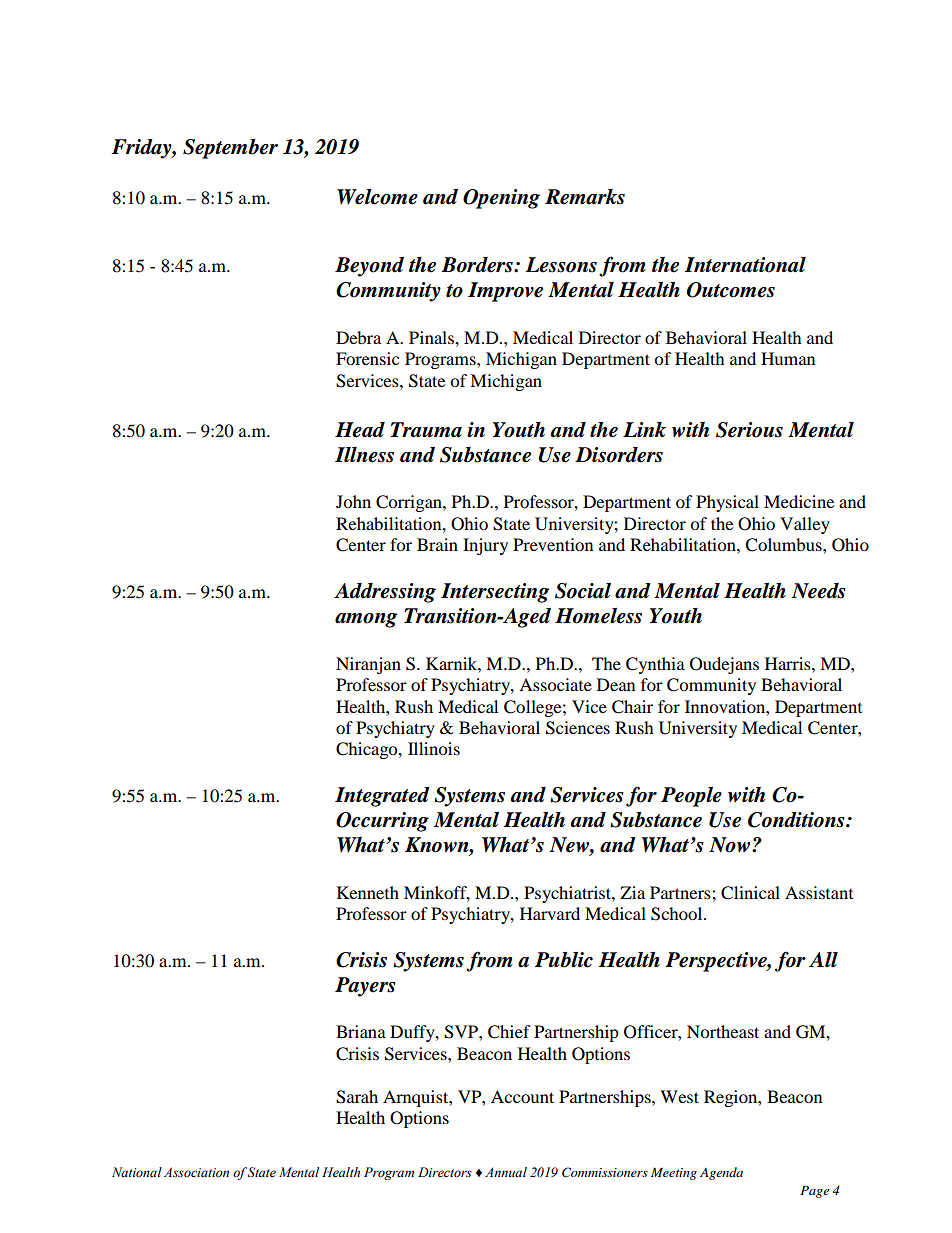 This screenshot has height=1233, width=952. I want to click on September, so click(230, 149).
